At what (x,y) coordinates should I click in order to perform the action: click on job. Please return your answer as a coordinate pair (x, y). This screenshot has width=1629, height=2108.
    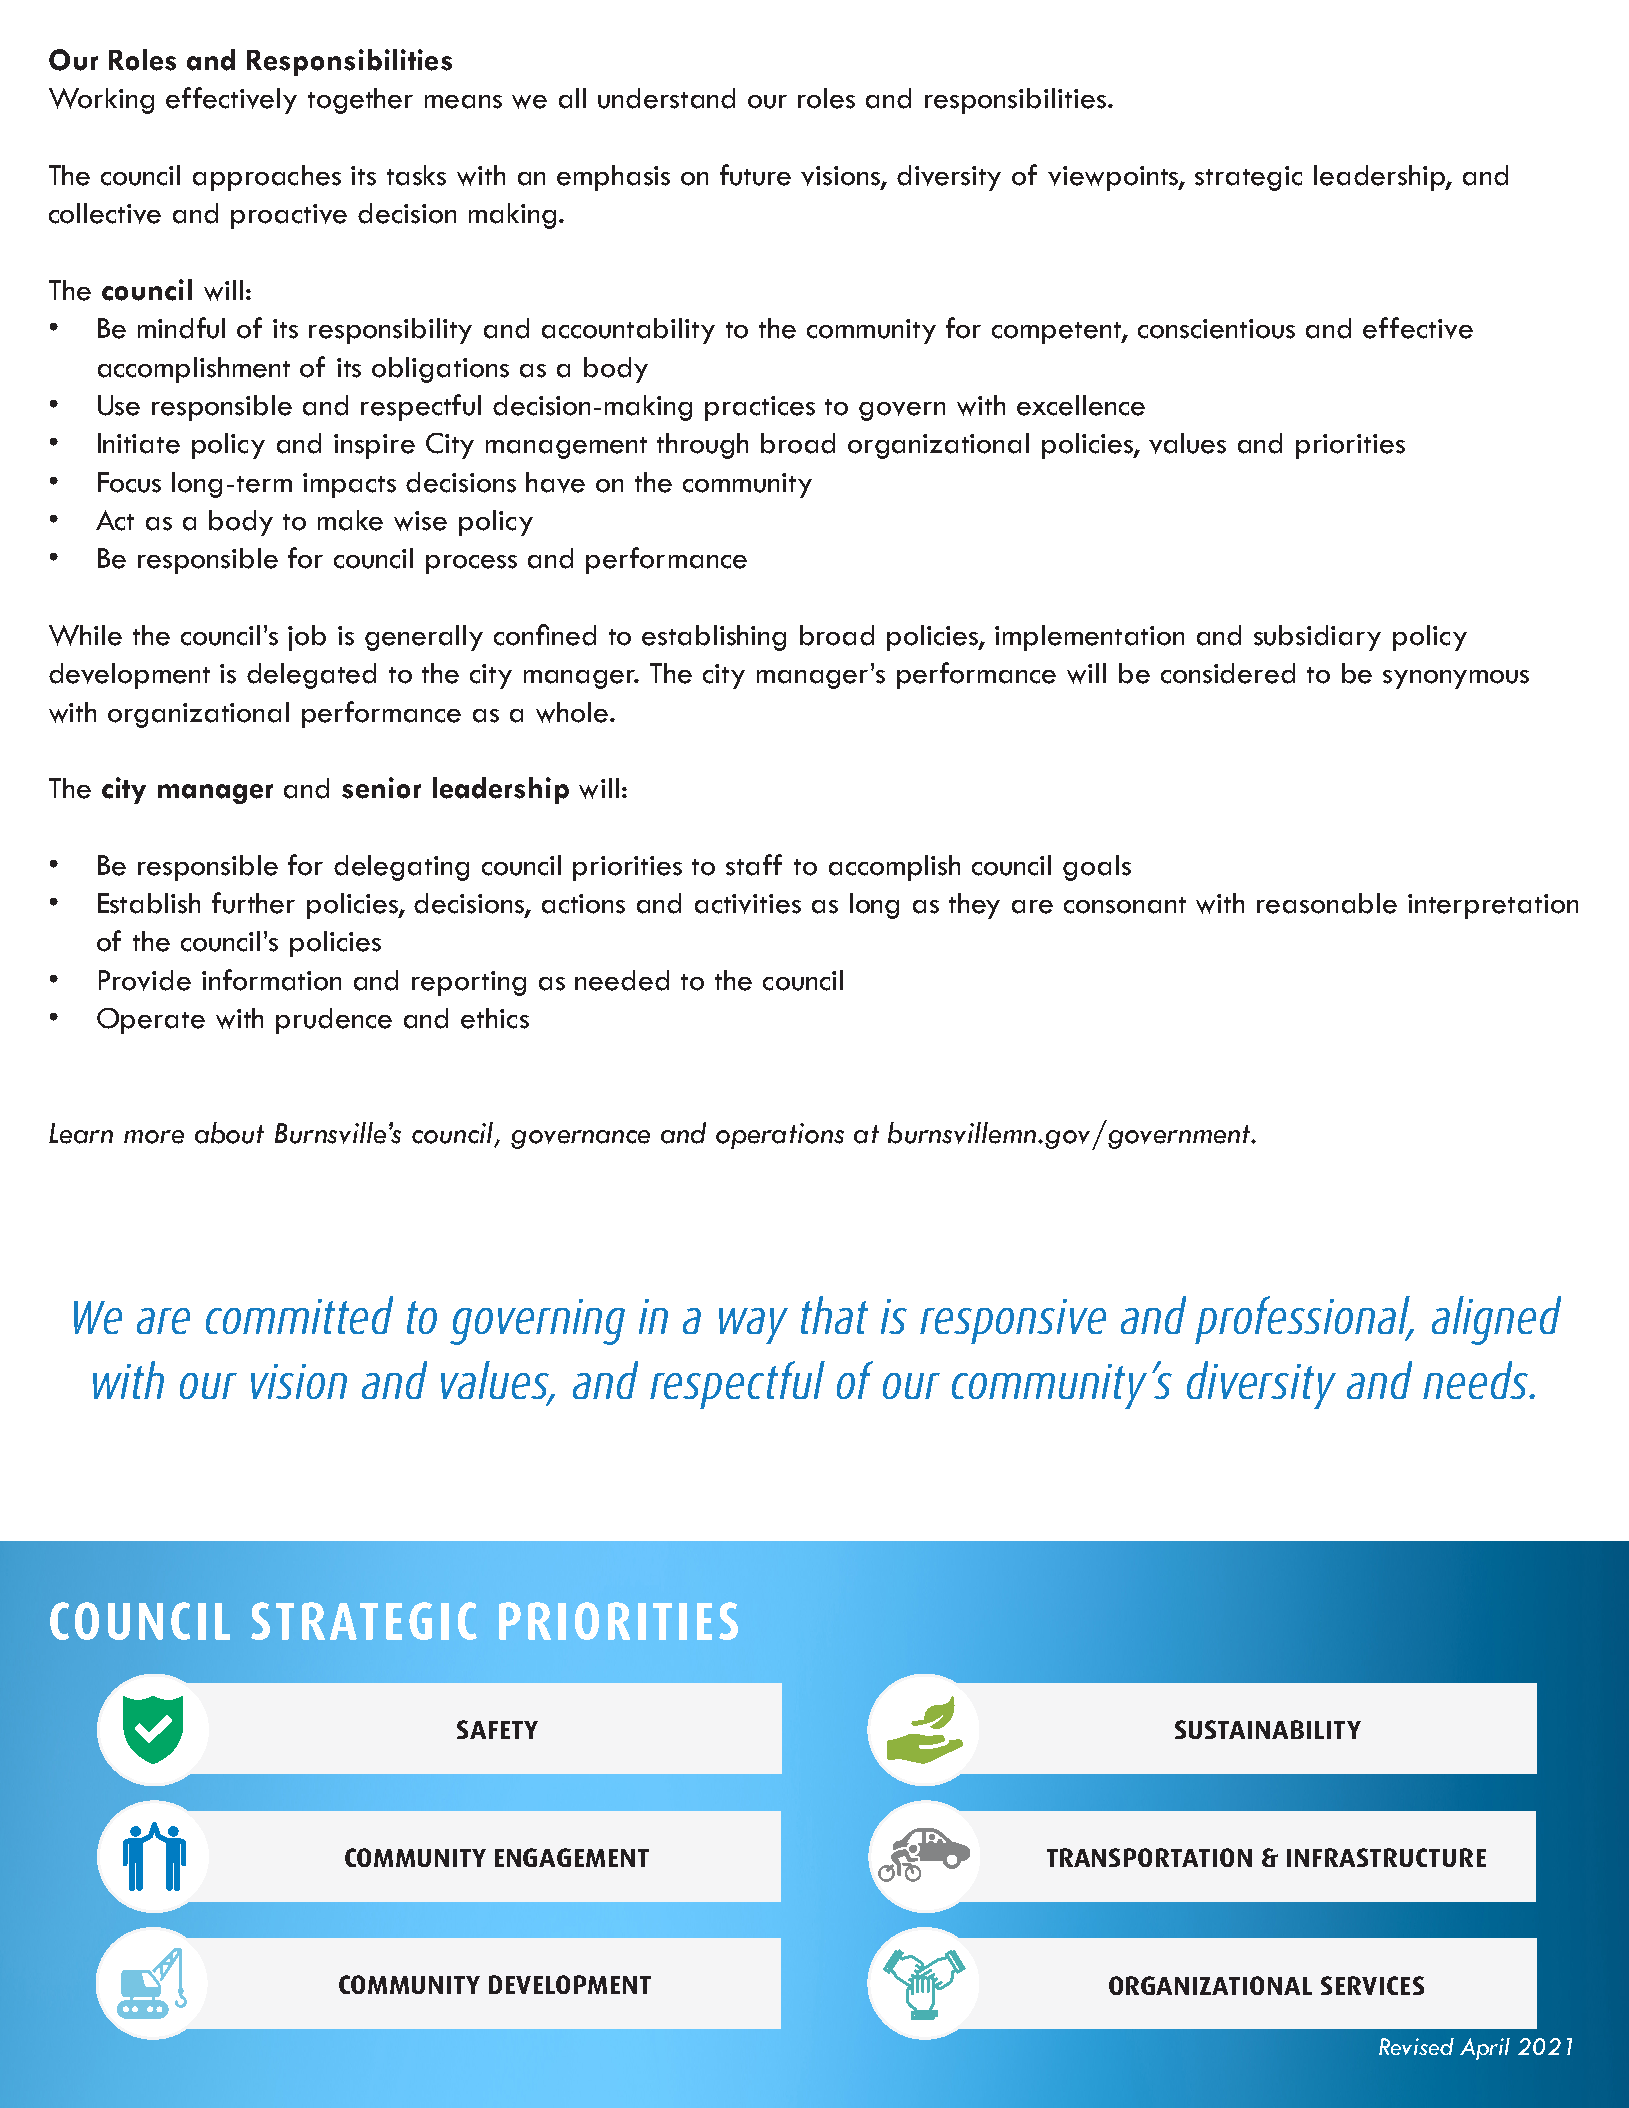
    Looking at the image, I should click on (307, 638).
